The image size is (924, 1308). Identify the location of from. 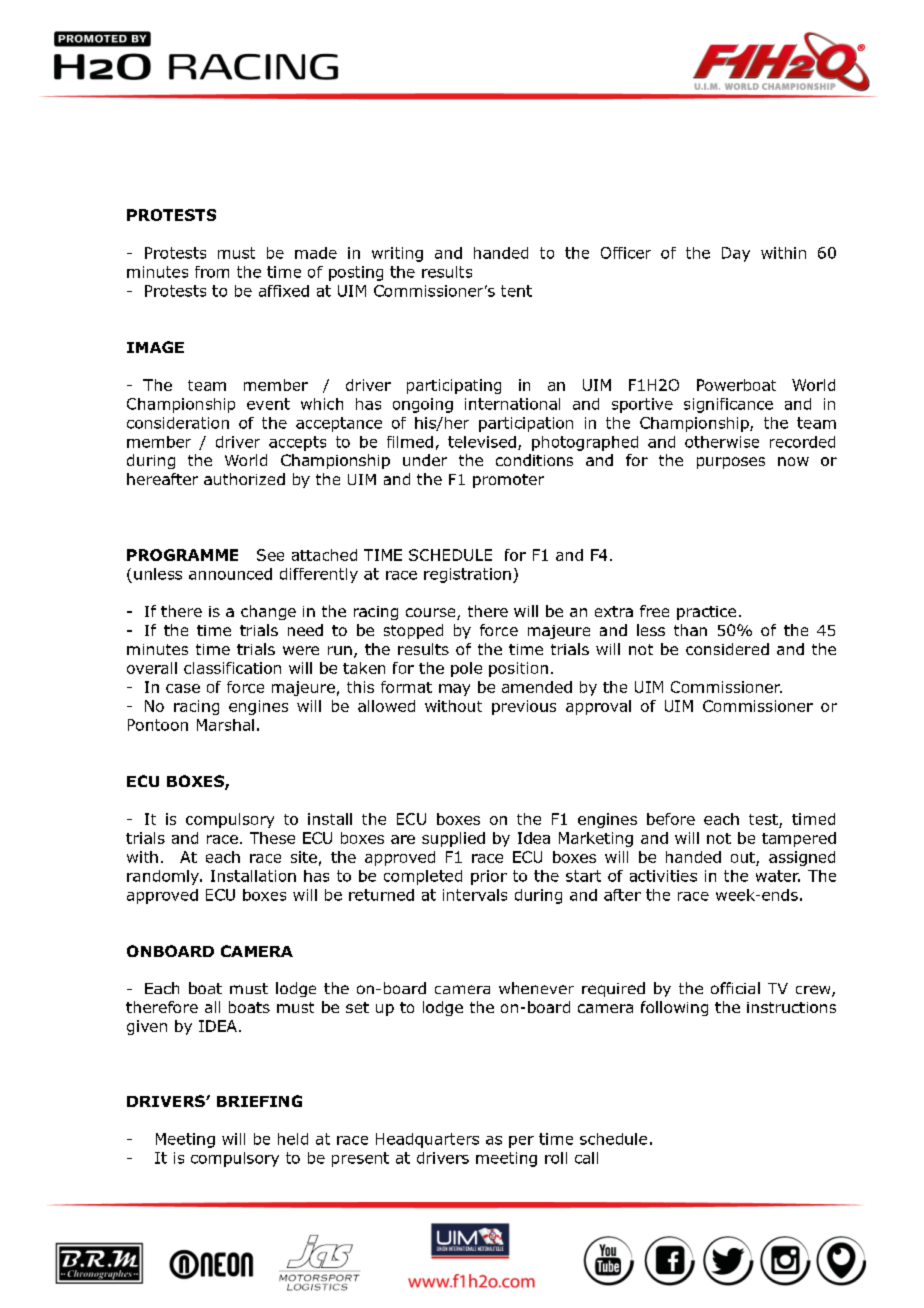
(212, 272).
